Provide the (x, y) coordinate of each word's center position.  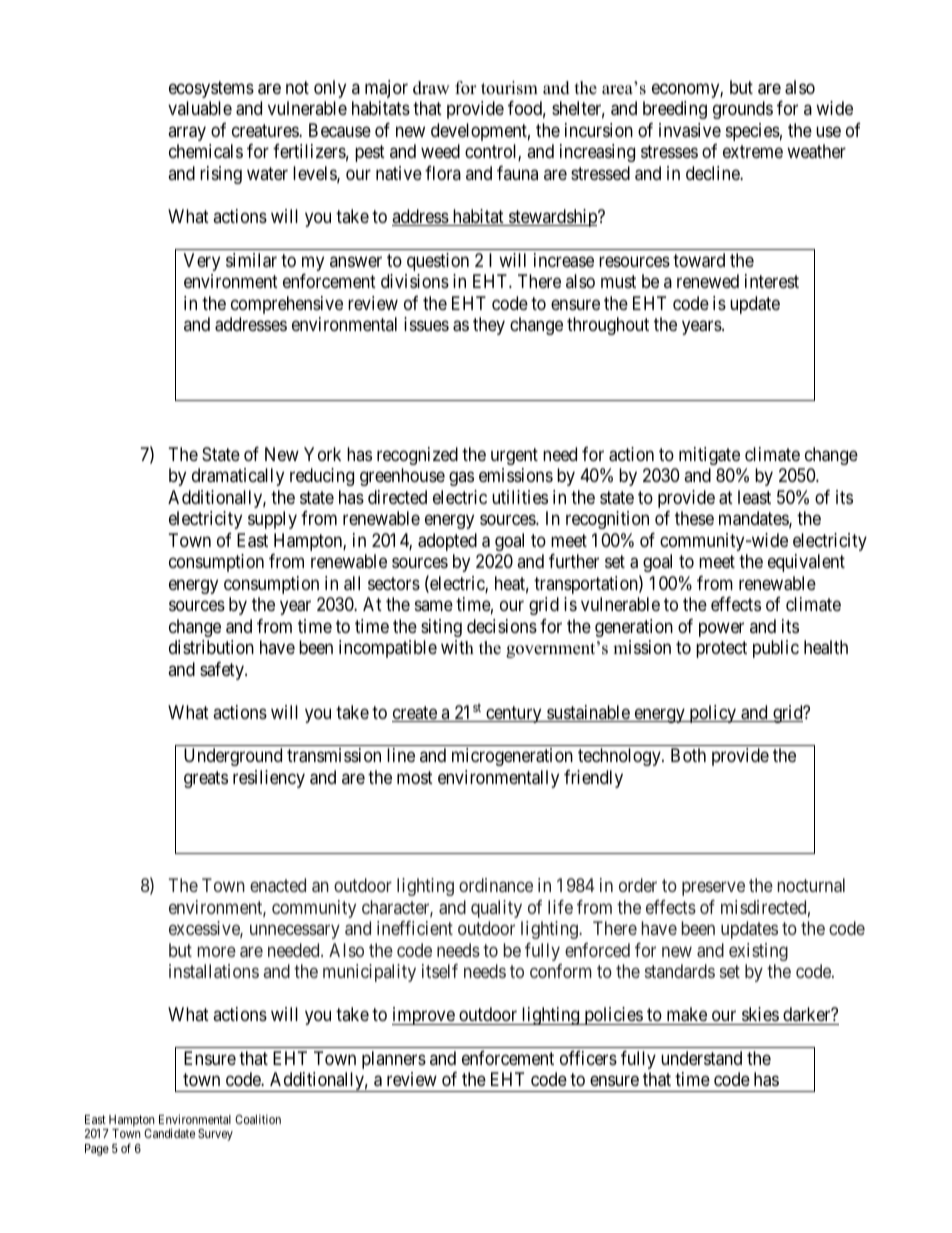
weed (440, 151)
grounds (743, 110)
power (721, 629)
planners (394, 1060)
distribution (211, 647)
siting (441, 628)
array (187, 133)
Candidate (169, 1133)
